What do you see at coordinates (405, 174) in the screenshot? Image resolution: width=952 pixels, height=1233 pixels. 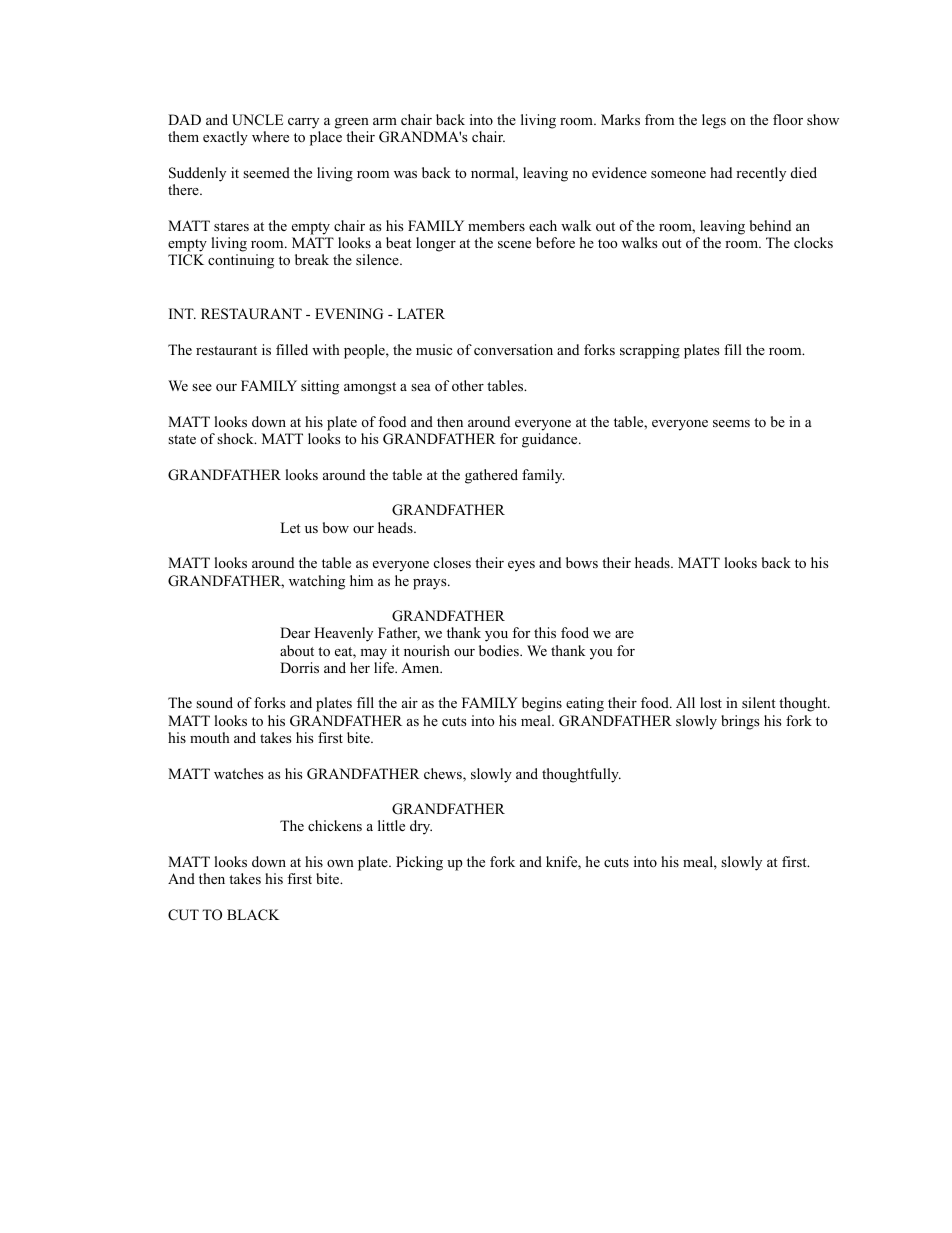 I see `was` at bounding box center [405, 174].
